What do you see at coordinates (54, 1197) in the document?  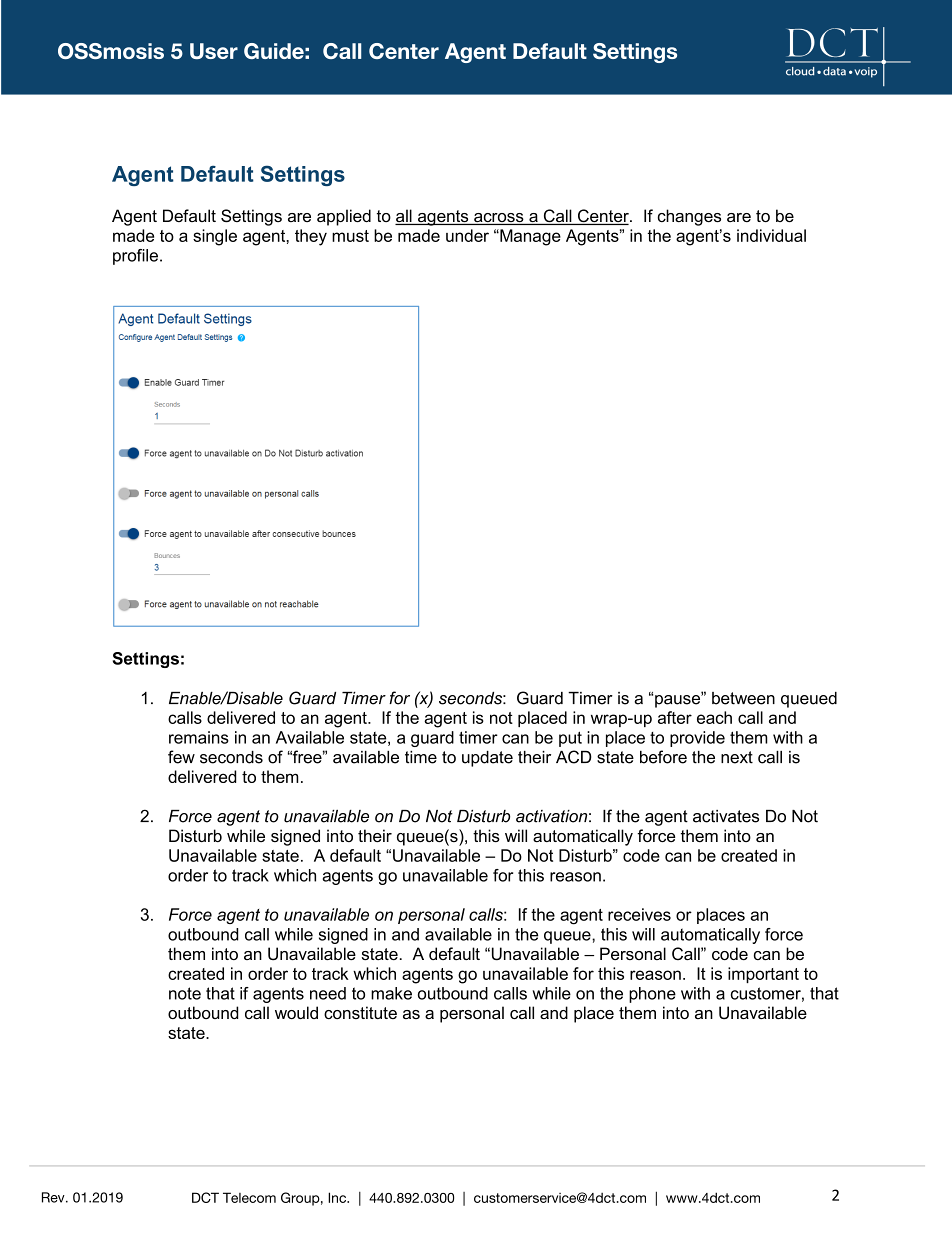 I see `Rev` at bounding box center [54, 1197].
